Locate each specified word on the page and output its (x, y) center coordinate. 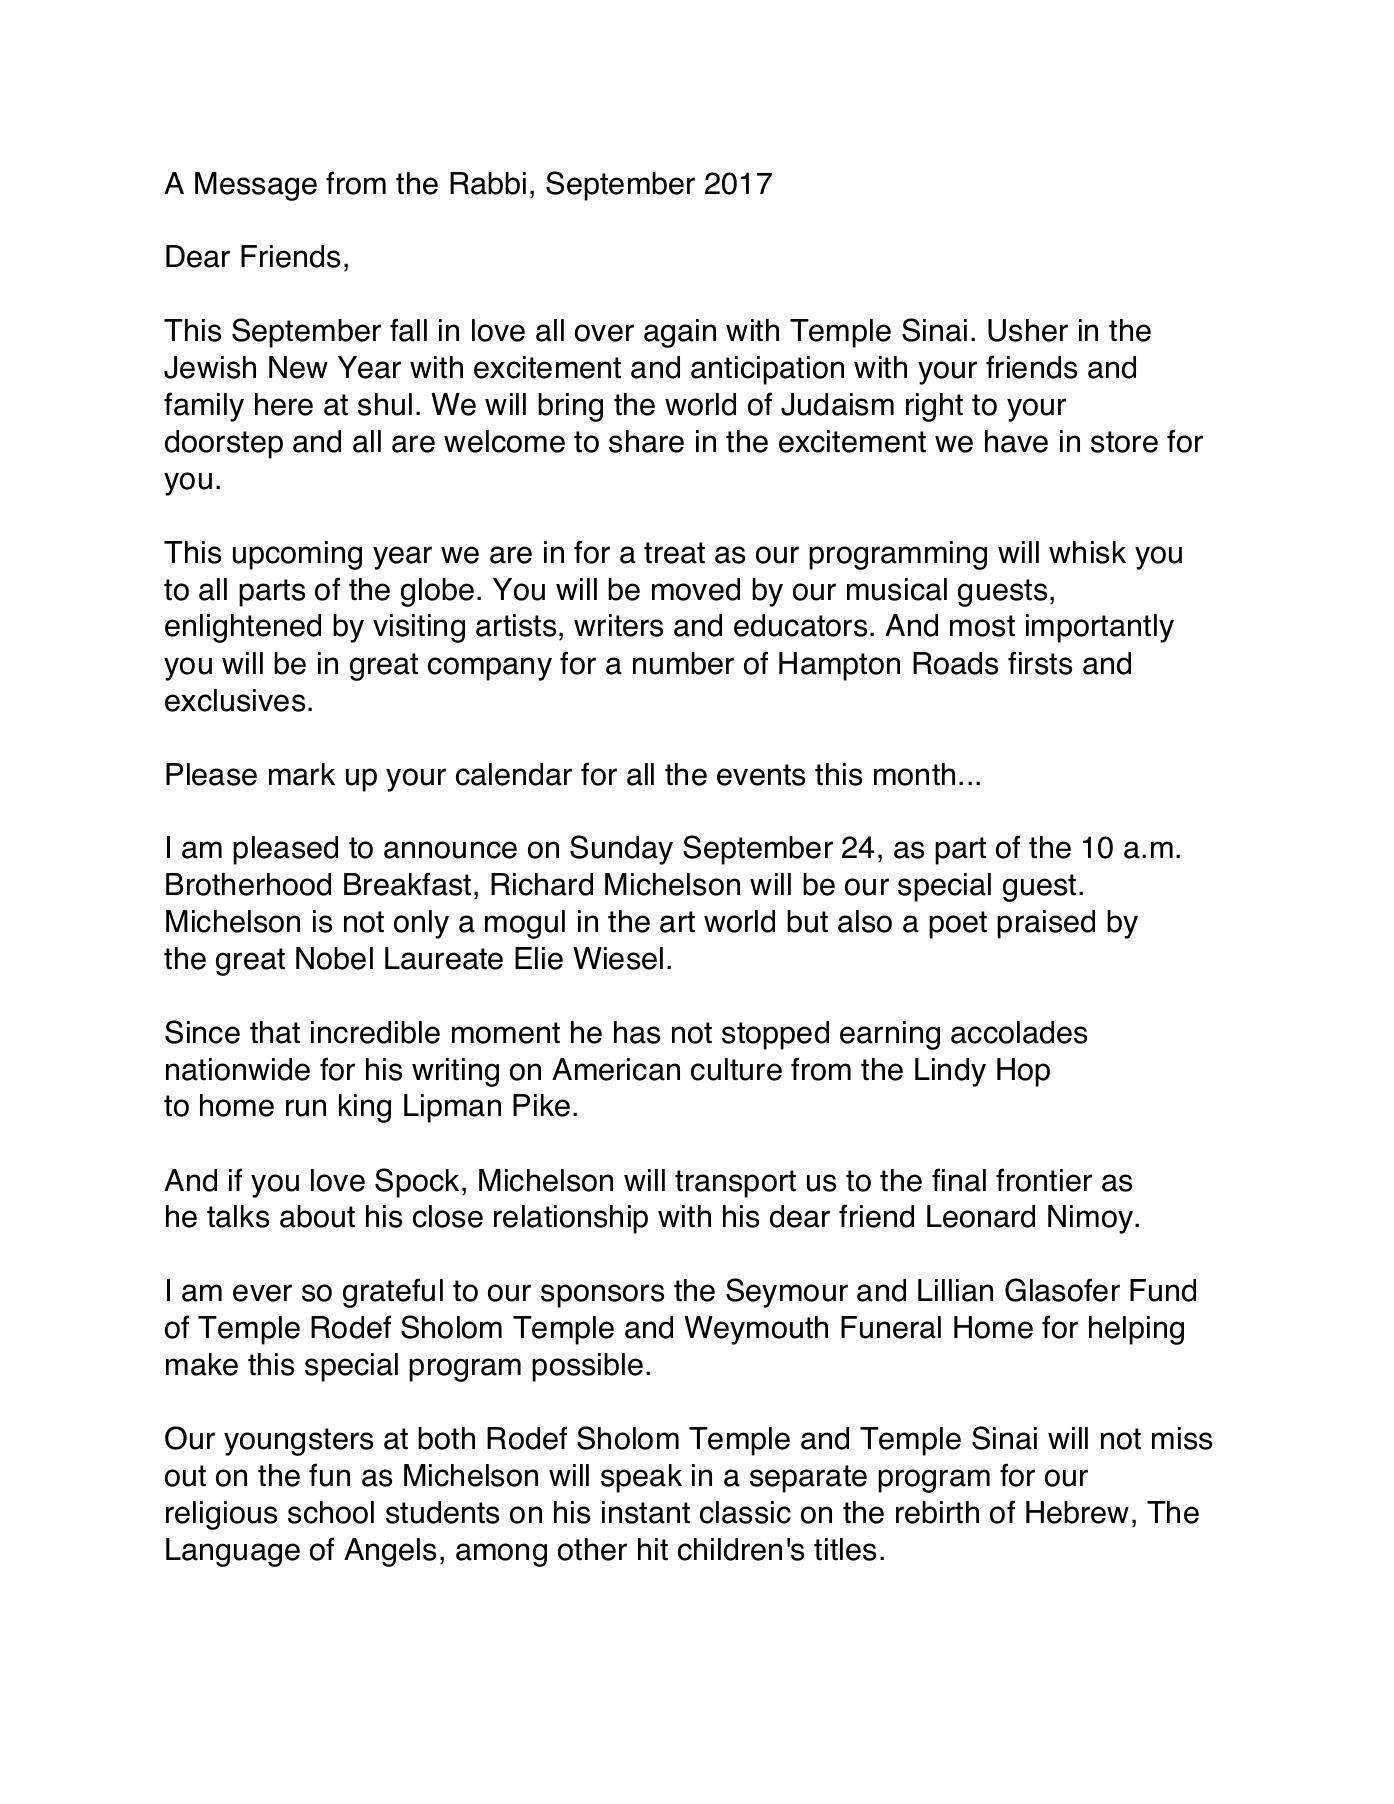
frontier (1044, 1180)
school (331, 1512)
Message (256, 186)
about (317, 1216)
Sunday (621, 850)
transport (735, 1184)
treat (674, 553)
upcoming (297, 555)
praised (1046, 924)
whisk (1087, 552)
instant (646, 1512)
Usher (1028, 330)
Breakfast (407, 884)
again (680, 333)
